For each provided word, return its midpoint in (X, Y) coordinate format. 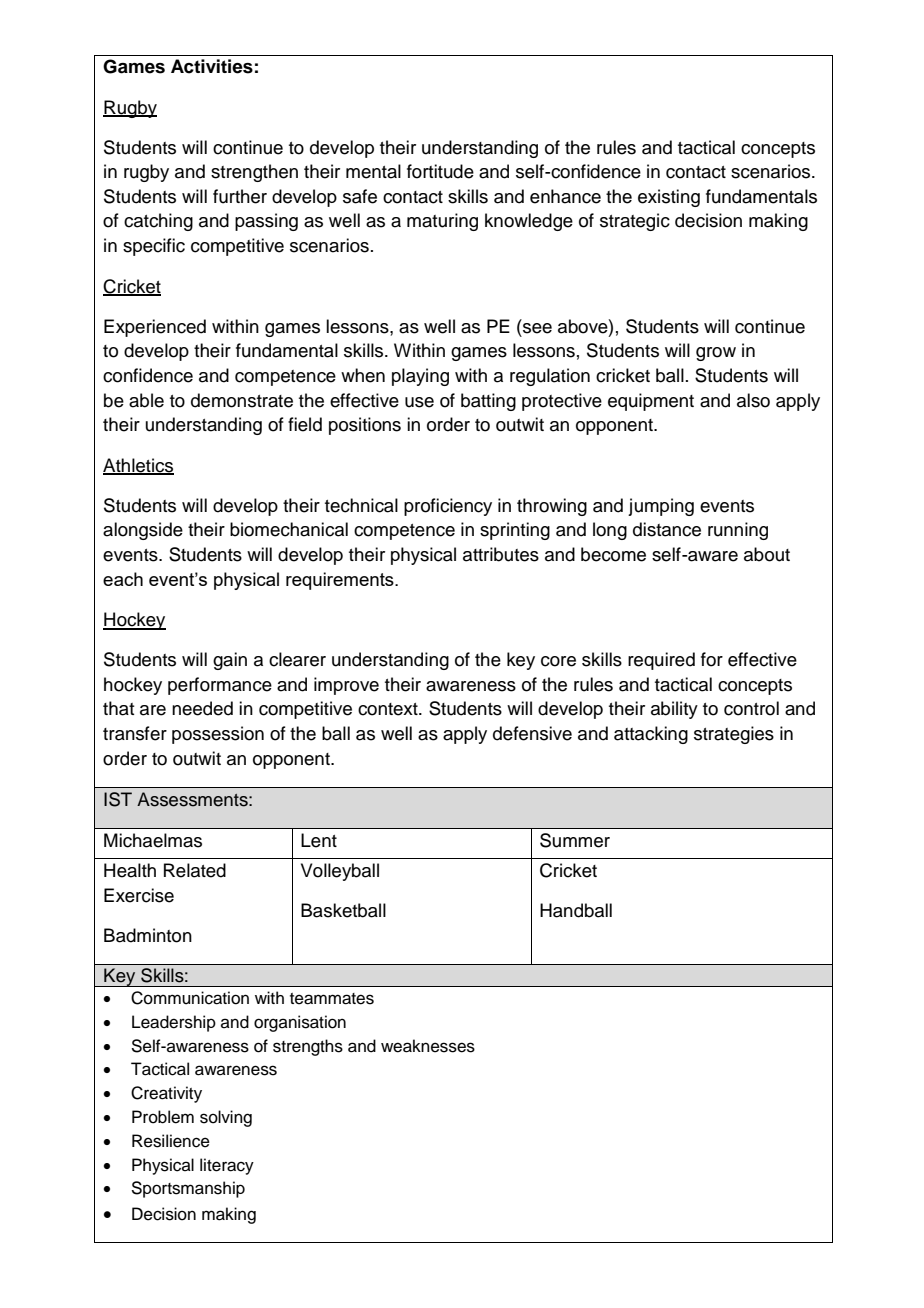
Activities (212, 66)
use (419, 402)
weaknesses (428, 1046)
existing (669, 198)
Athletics (138, 466)
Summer (575, 840)
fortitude (440, 171)
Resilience (171, 1141)
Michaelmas (153, 840)
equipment (651, 402)
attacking (651, 735)
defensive (532, 733)
